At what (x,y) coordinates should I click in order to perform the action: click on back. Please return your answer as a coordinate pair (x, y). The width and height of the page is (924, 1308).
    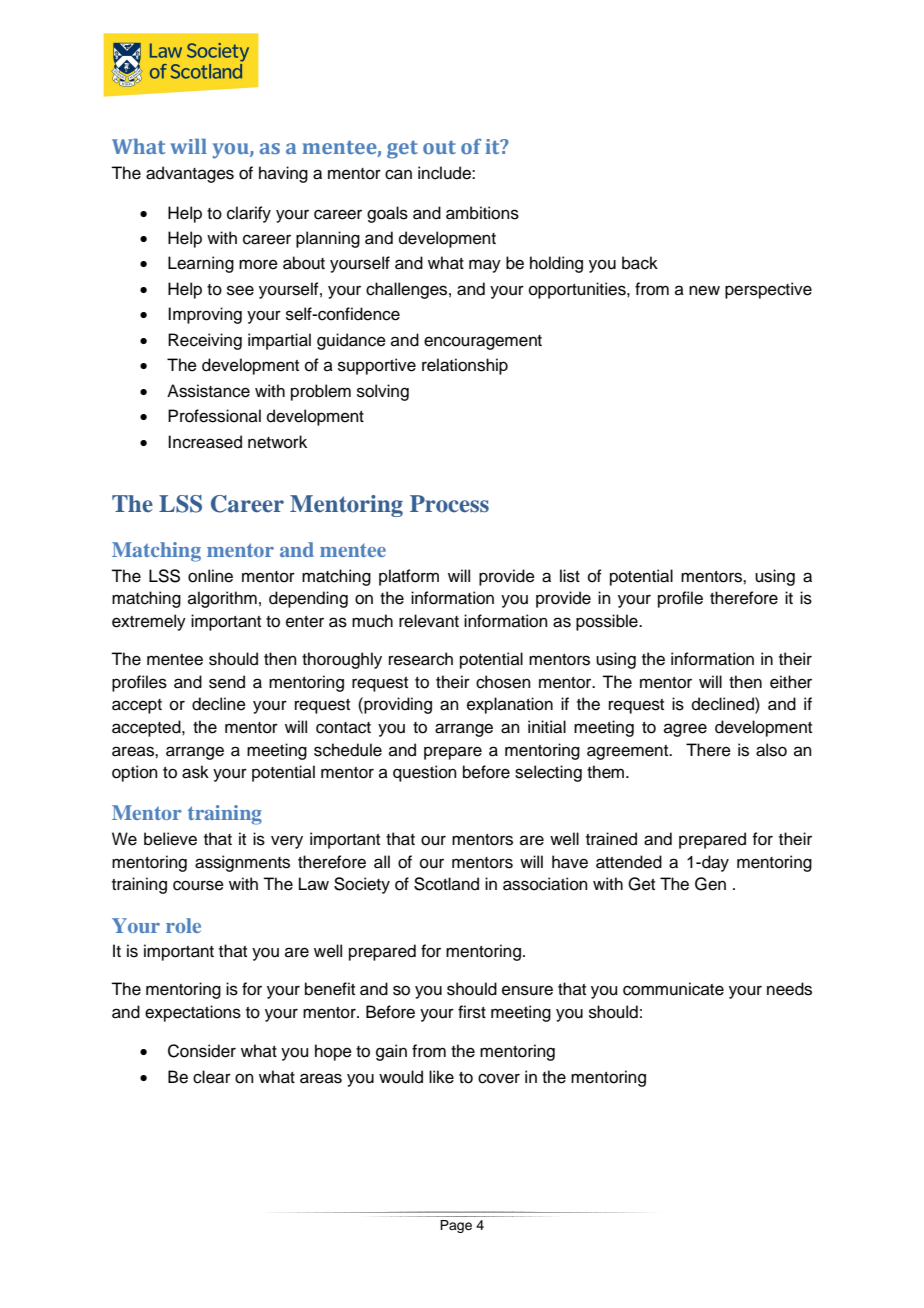
    Looking at the image, I should click on (640, 263).
